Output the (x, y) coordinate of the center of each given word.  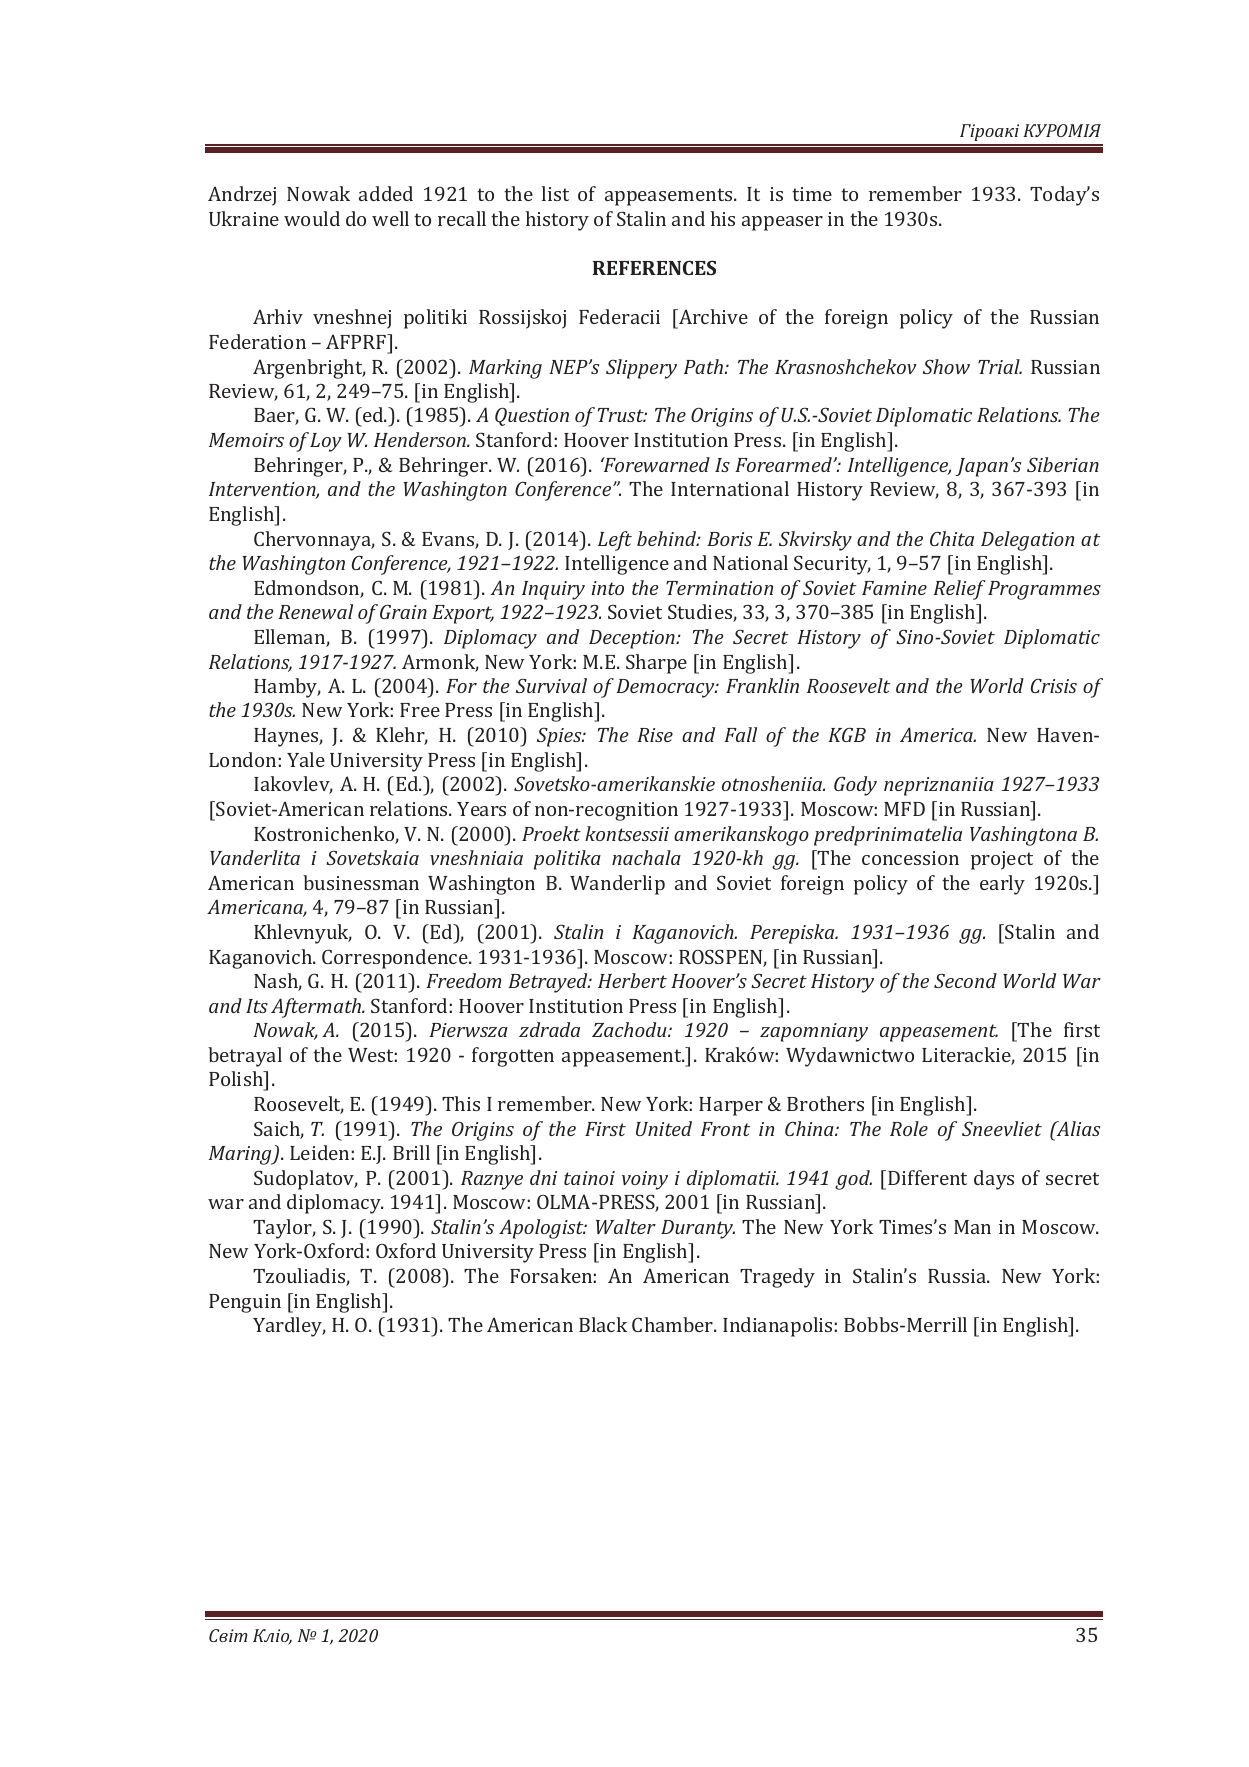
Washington (481, 885)
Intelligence (617, 565)
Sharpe (656, 664)
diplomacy (335, 1204)
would (312, 218)
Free (420, 710)
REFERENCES (654, 267)
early (1002, 885)
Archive (712, 316)
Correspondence (396, 959)
